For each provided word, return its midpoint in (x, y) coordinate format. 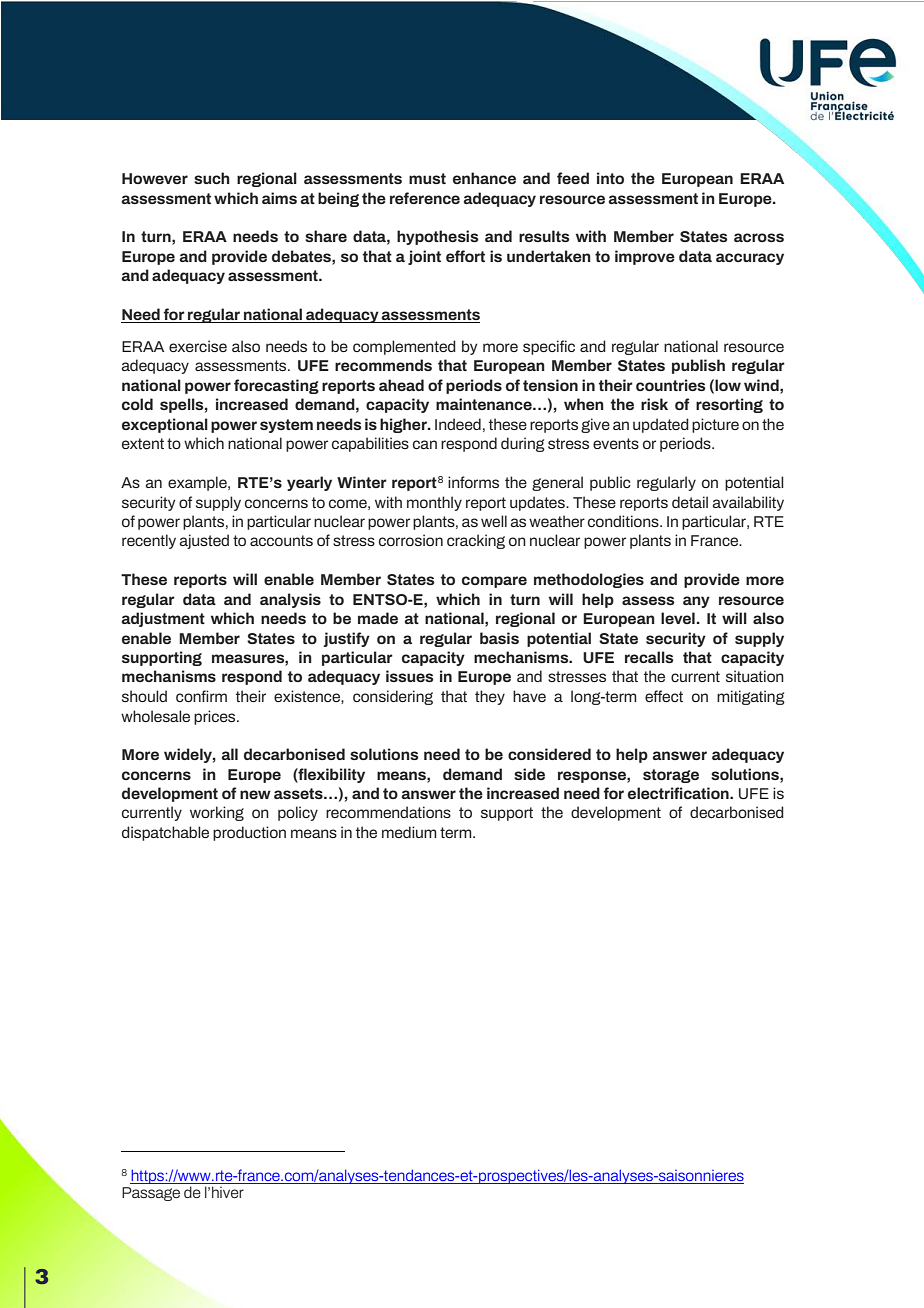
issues (409, 676)
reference (425, 198)
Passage (151, 1194)
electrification (679, 793)
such (212, 178)
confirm (201, 696)
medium (409, 832)
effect (664, 696)
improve (645, 257)
